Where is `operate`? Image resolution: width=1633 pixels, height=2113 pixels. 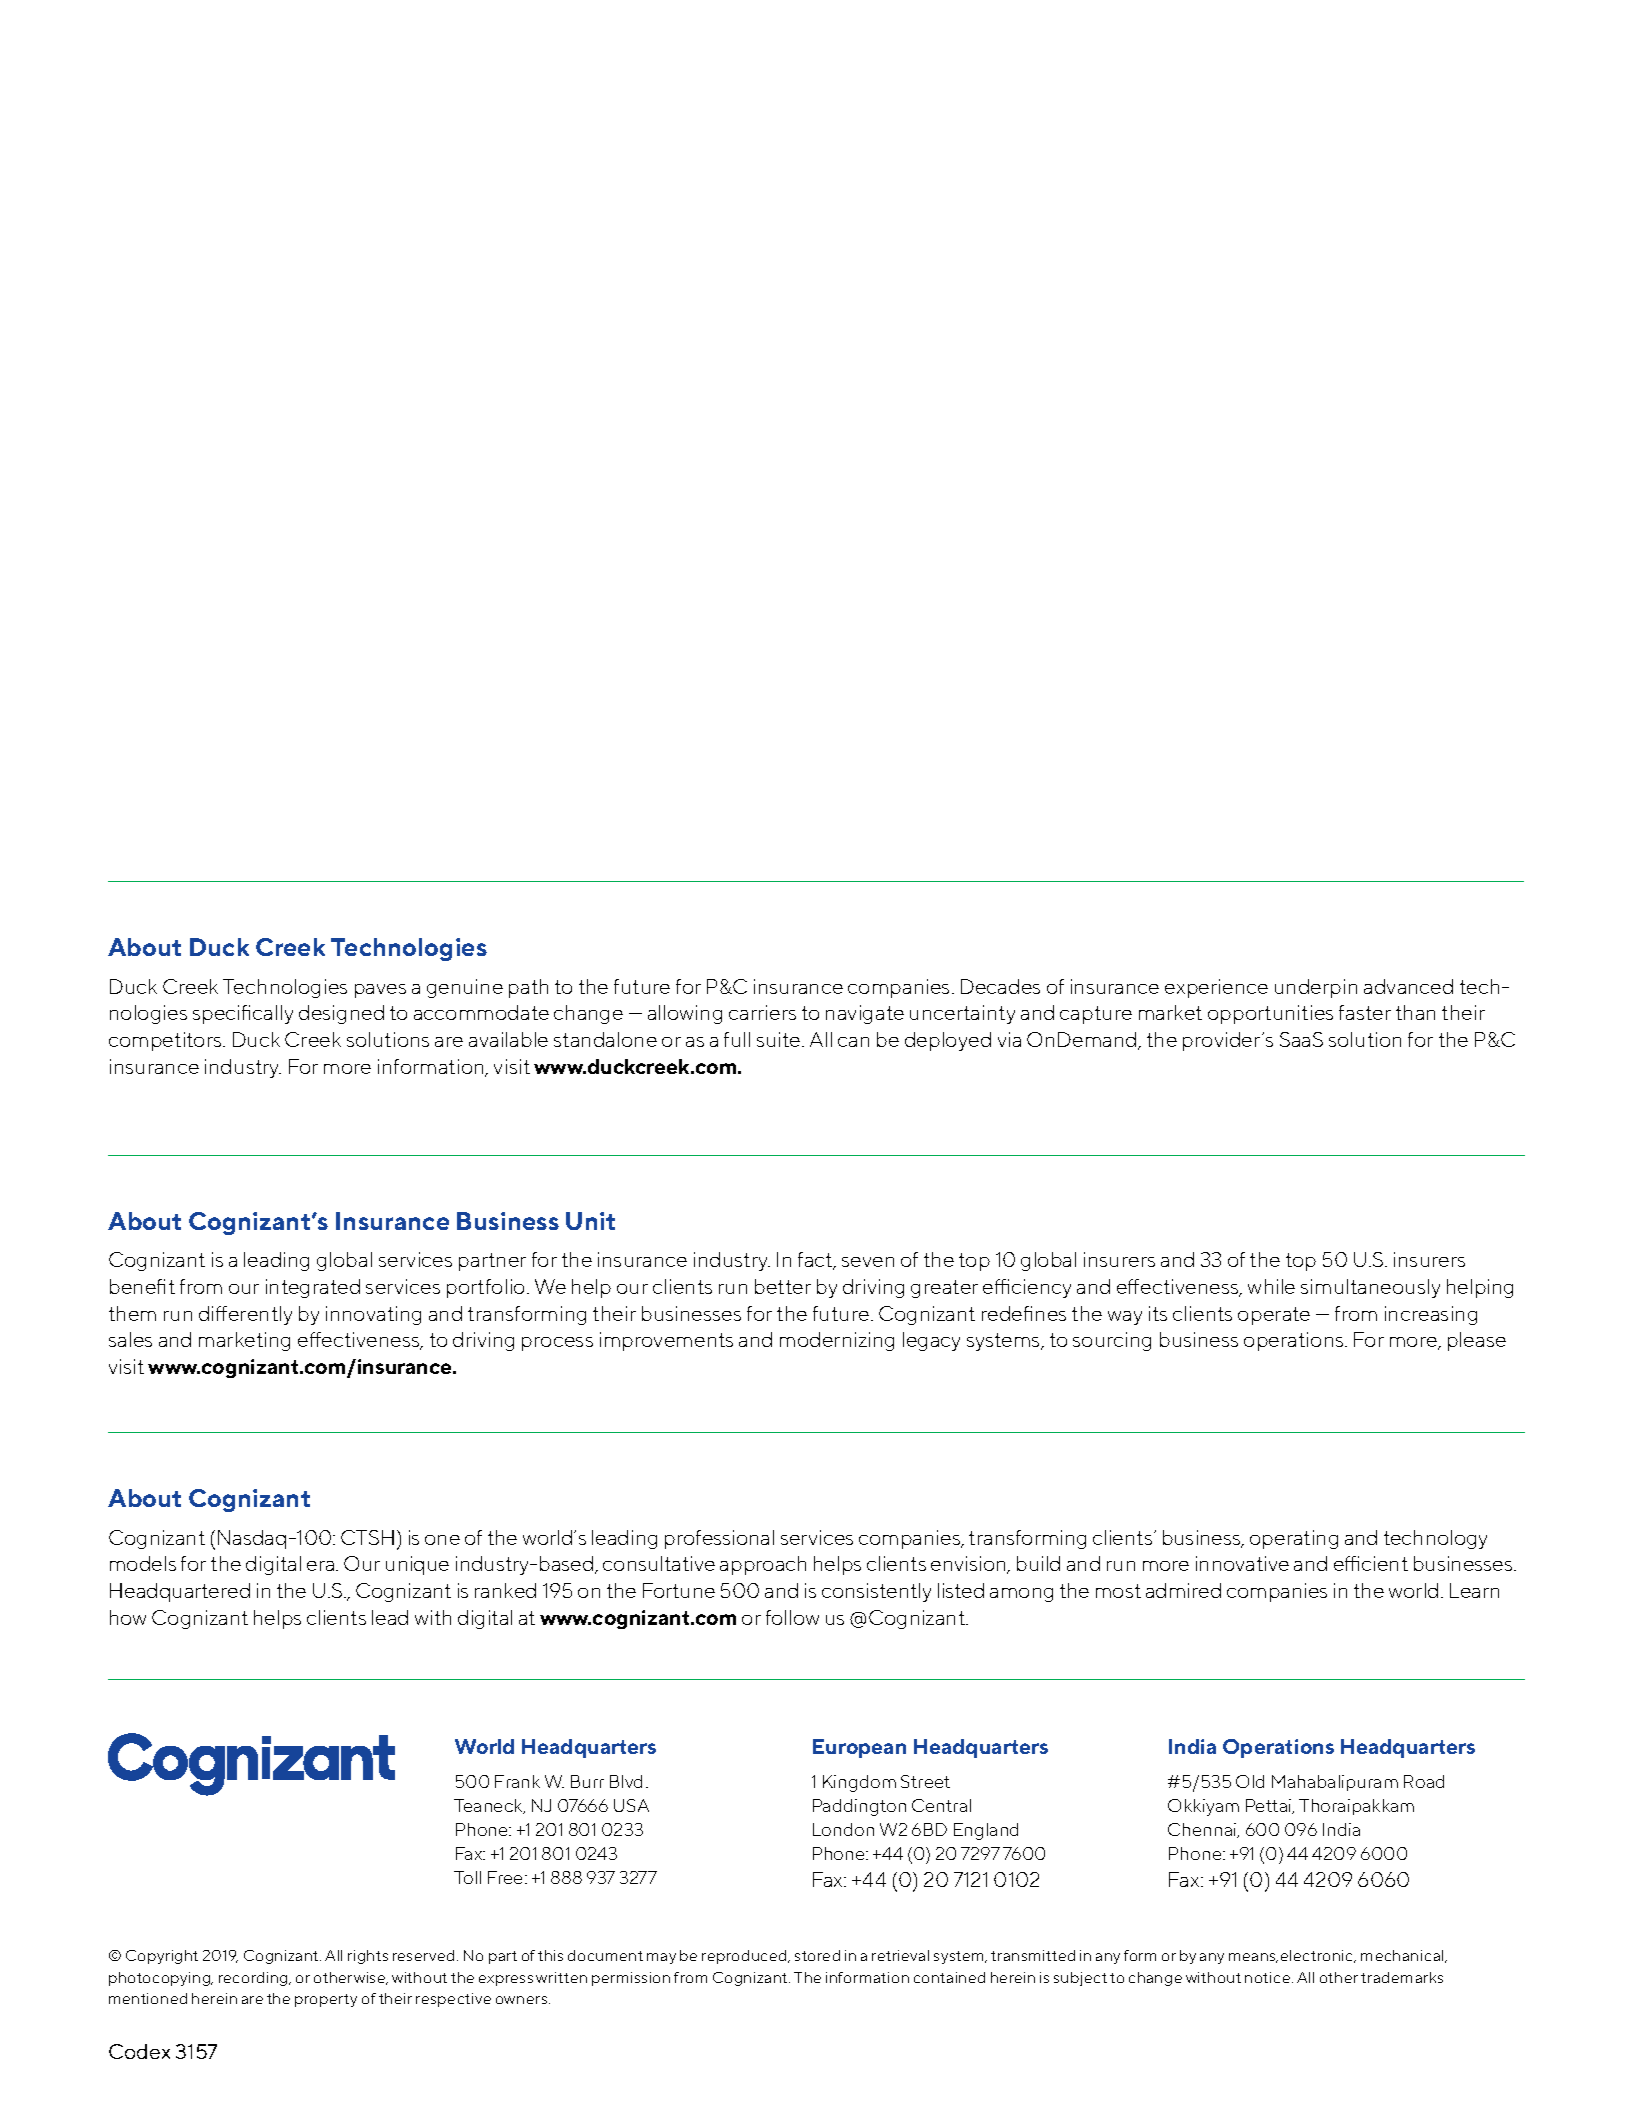
operate is located at coordinates (1274, 1316).
